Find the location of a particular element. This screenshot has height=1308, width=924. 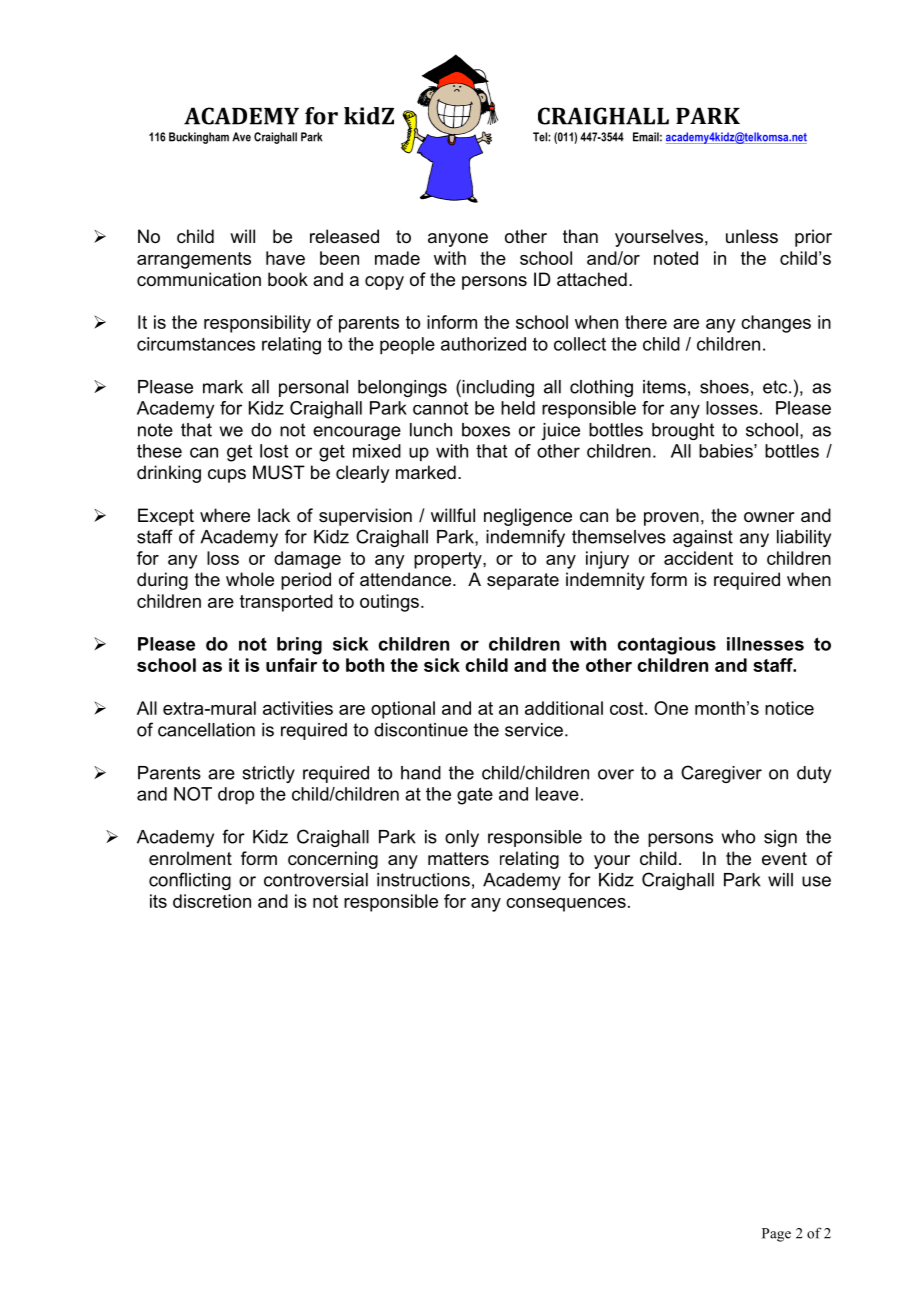

Buckingham is located at coordinates (199, 138).
